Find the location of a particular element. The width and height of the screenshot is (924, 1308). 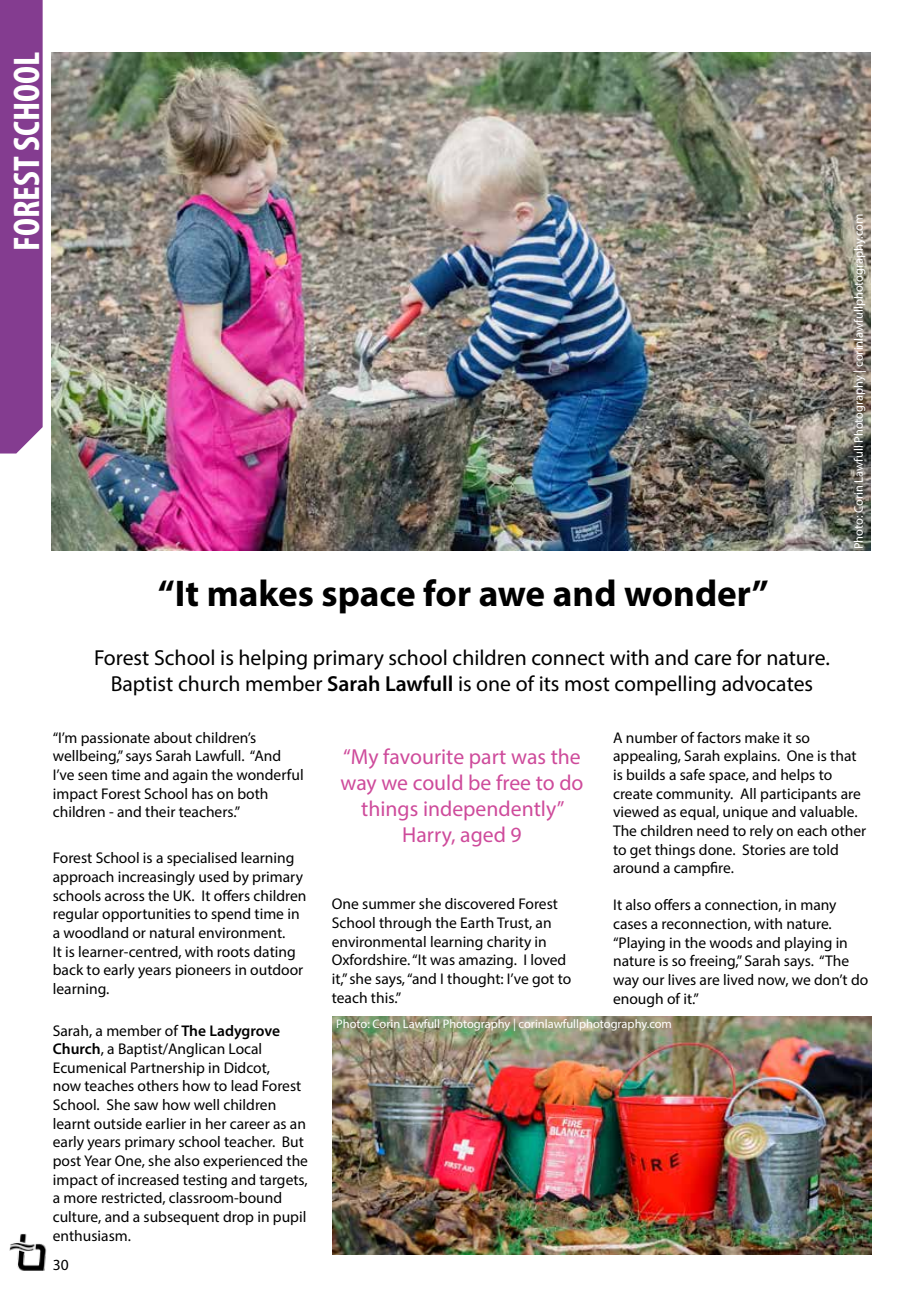

subsequent is located at coordinates (181, 1218).
